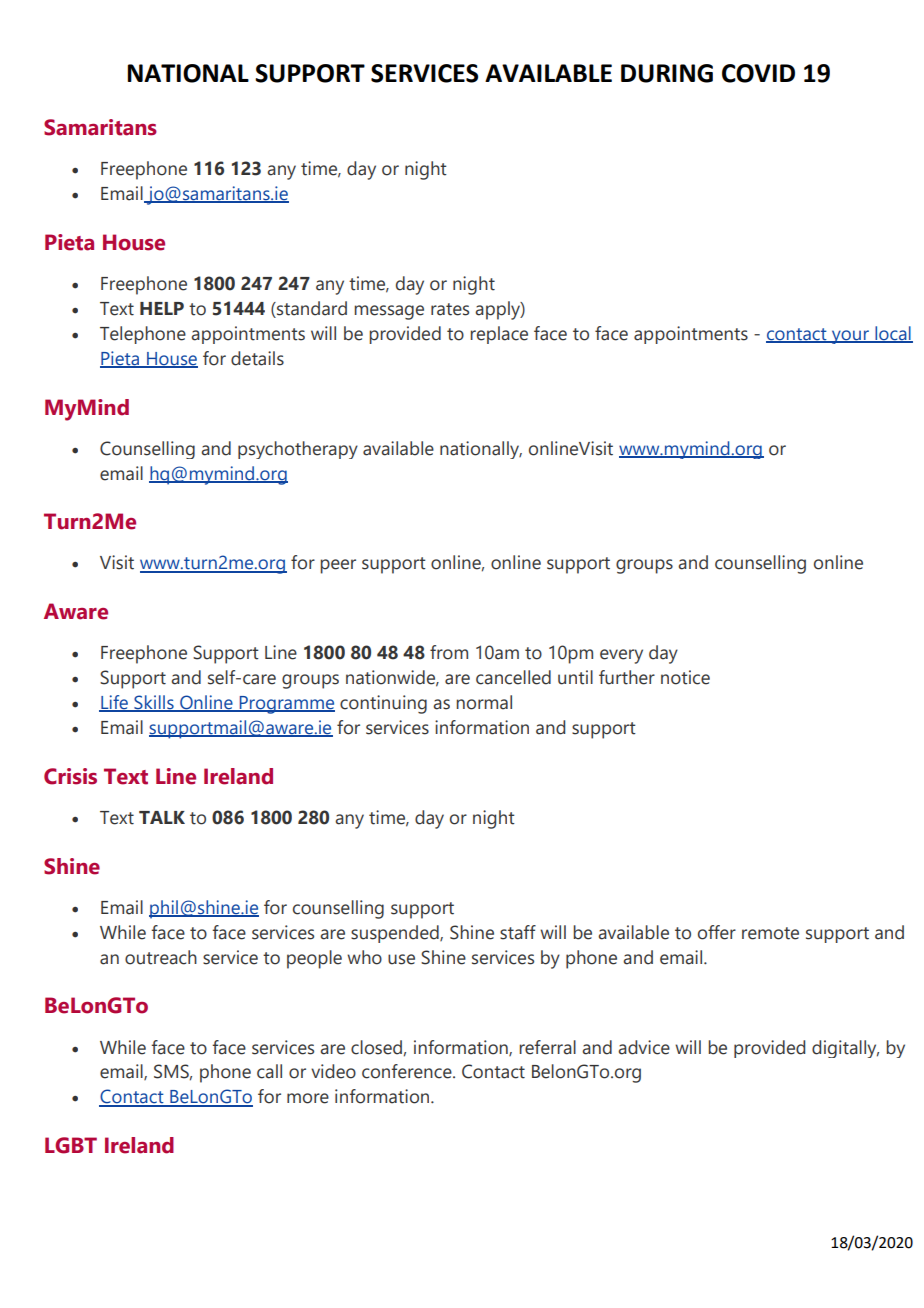  I want to click on COVID, so click(758, 73).
